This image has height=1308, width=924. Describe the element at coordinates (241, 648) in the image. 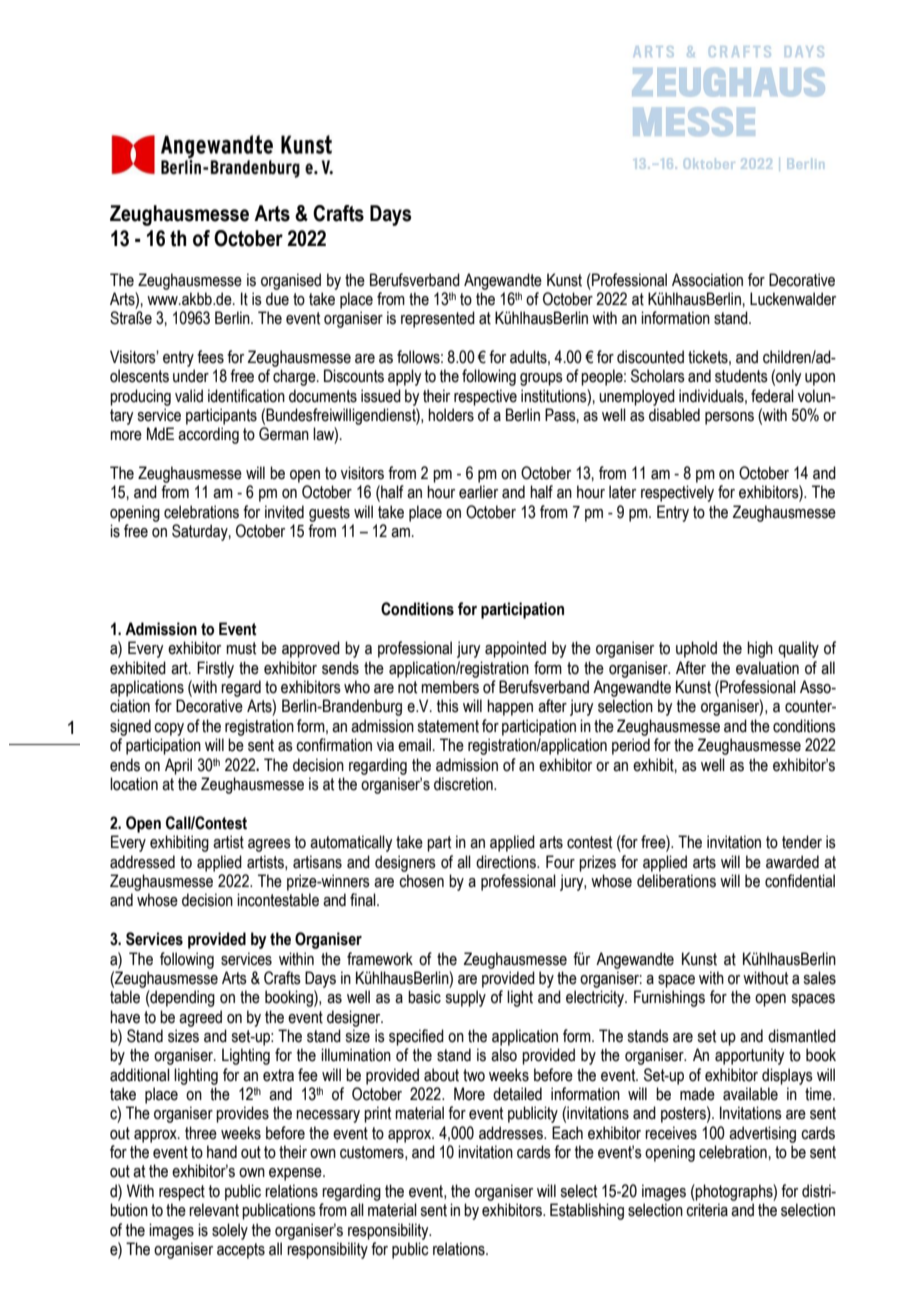

I see `must` at that location.
